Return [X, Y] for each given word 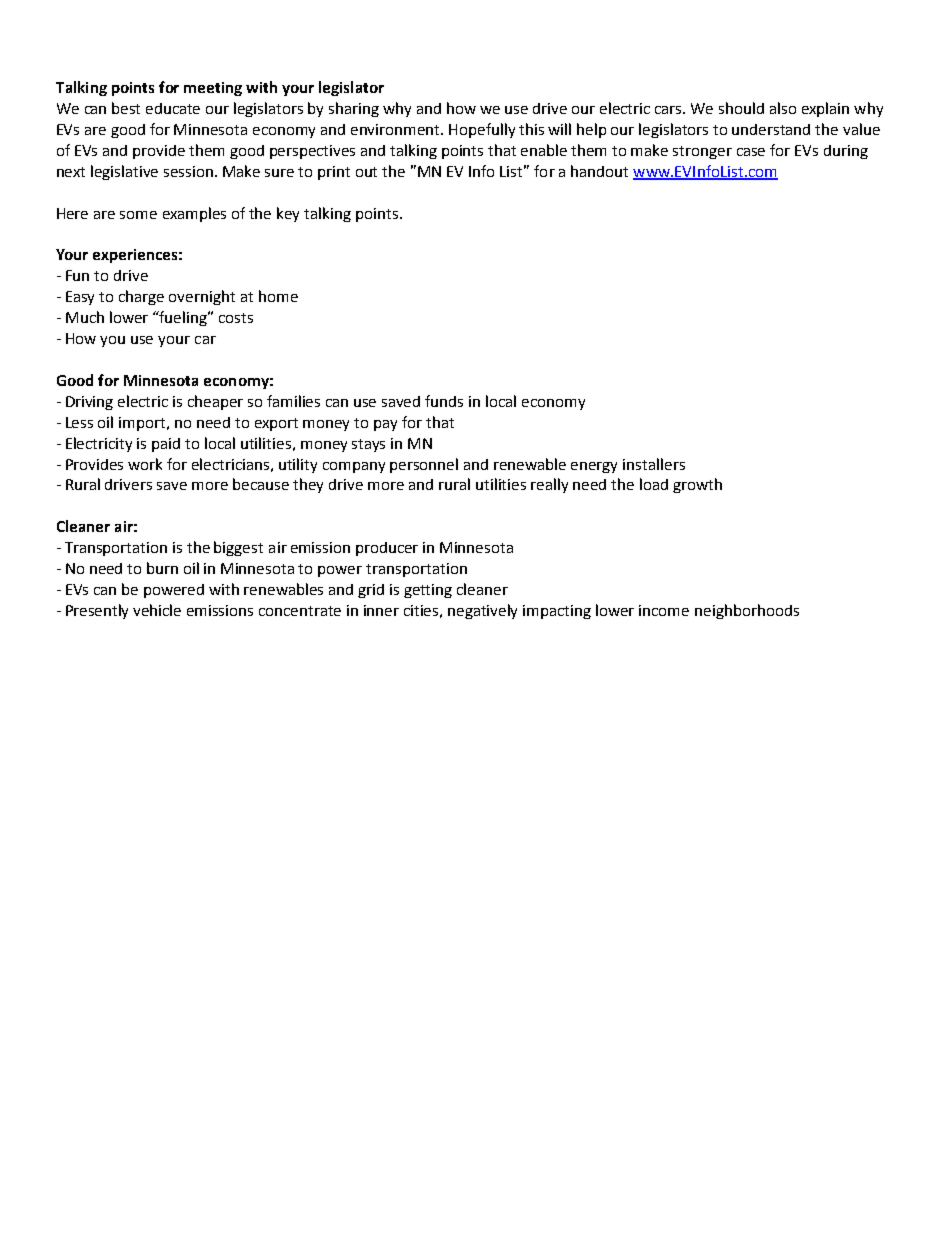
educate [173, 108]
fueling [183, 318]
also [783, 108]
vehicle [157, 610]
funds [444, 401]
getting [428, 591]
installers [654, 464]
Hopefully [482, 130]
